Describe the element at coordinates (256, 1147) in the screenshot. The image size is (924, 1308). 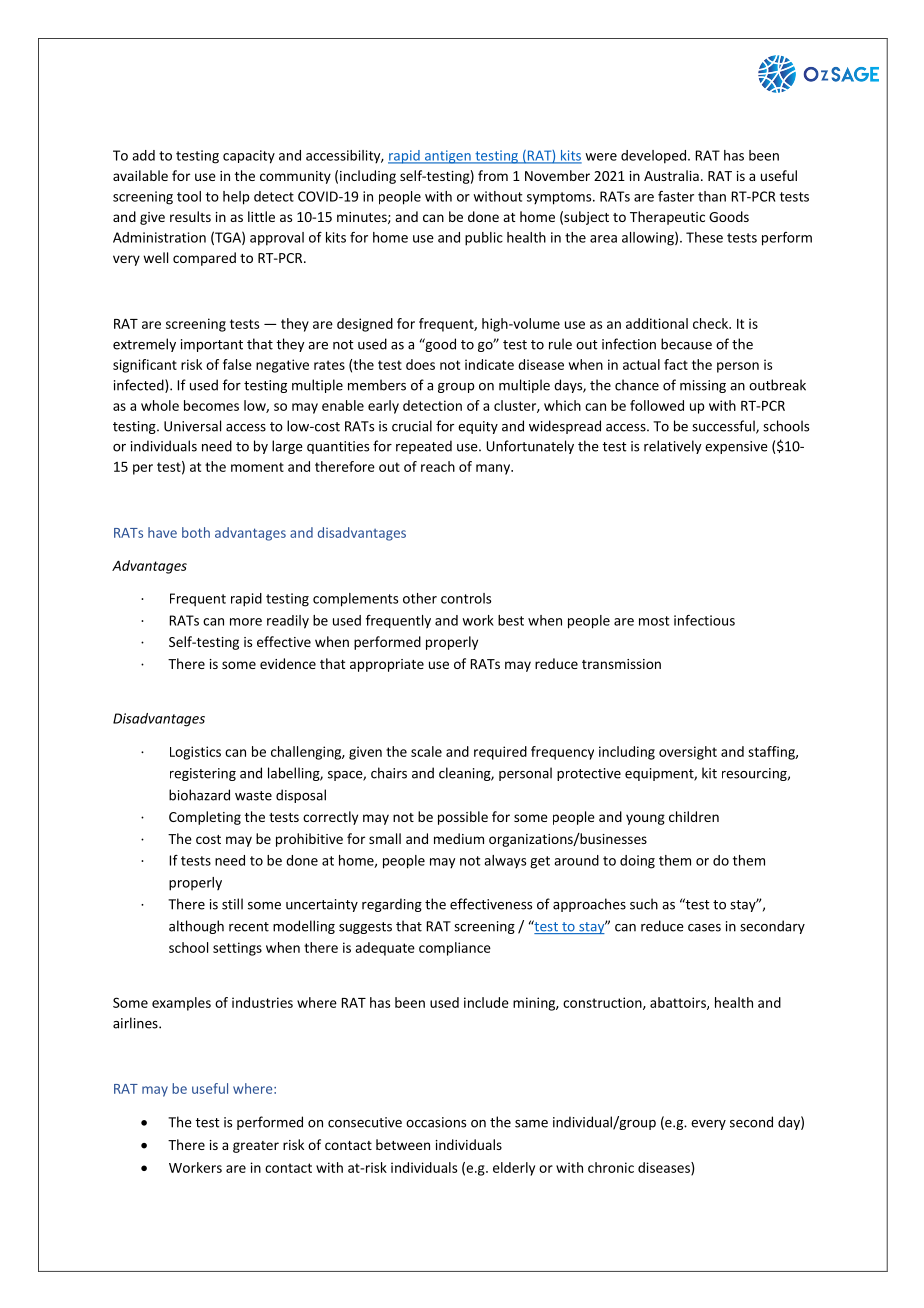
I see `greater` at that location.
